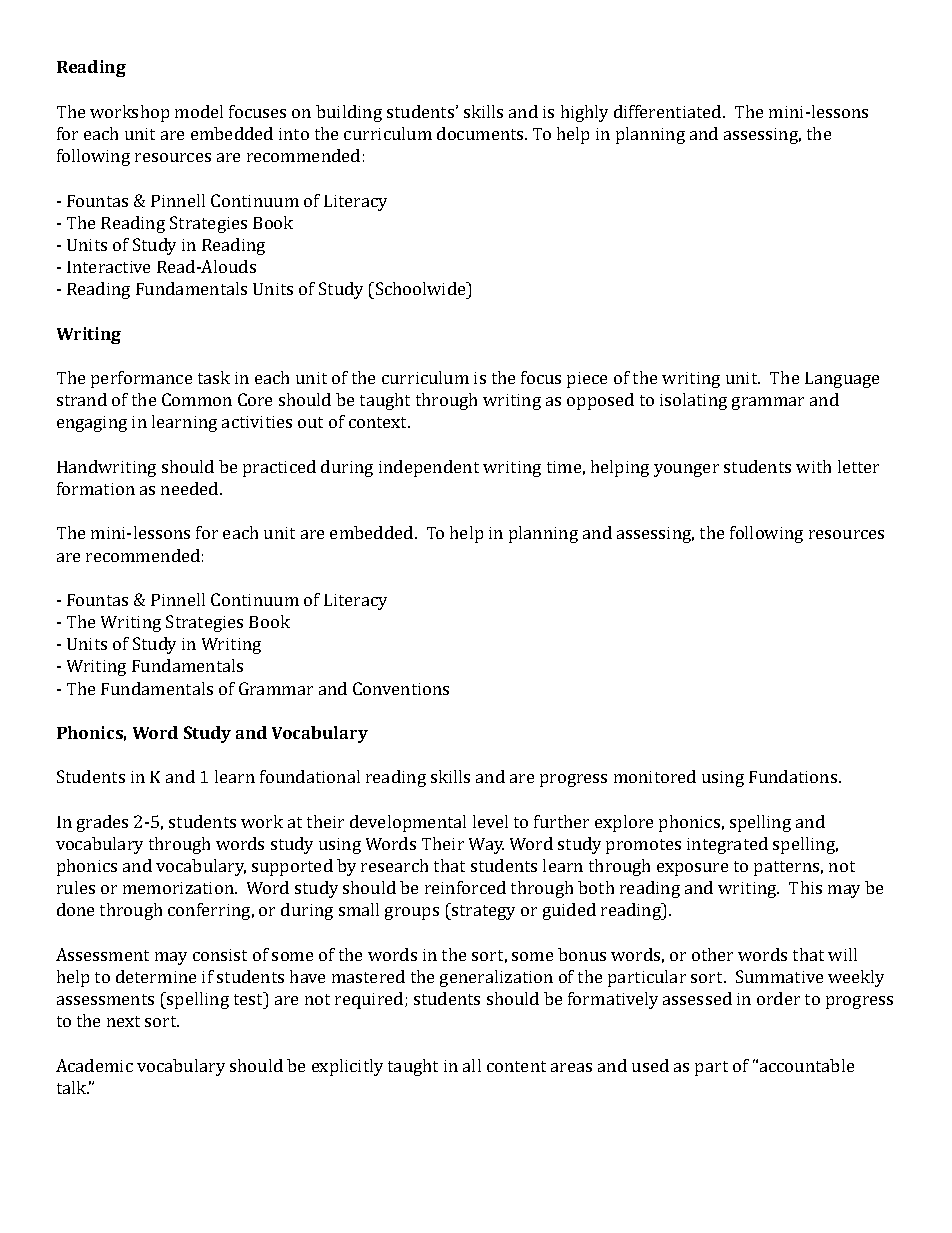 The width and height of the page is (952, 1233). What do you see at coordinates (481, 133) in the page?
I see `documents` at bounding box center [481, 133].
